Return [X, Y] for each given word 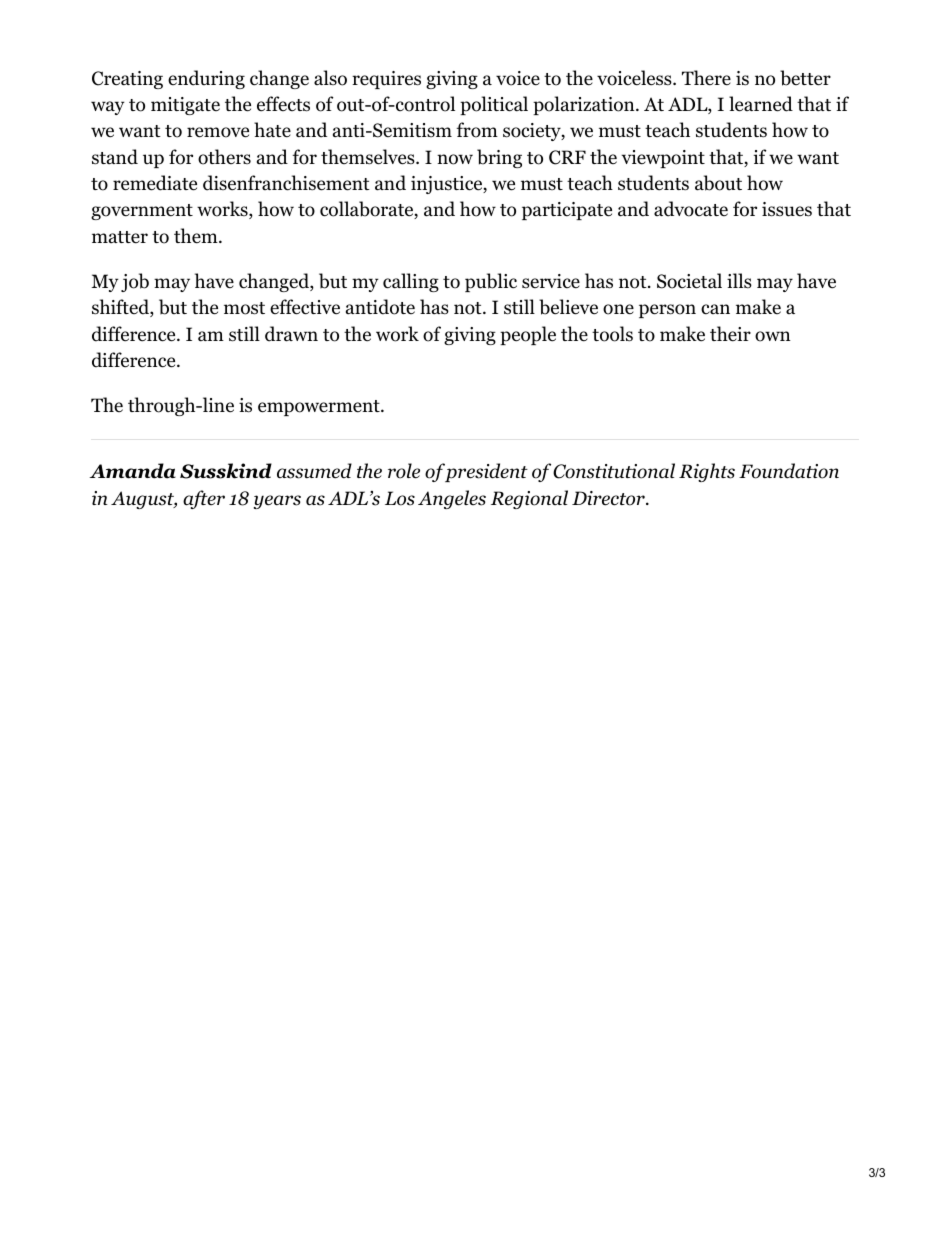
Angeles [452, 499]
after [204, 499]
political [494, 105]
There [706, 78]
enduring [206, 79]
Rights [707, 472]
